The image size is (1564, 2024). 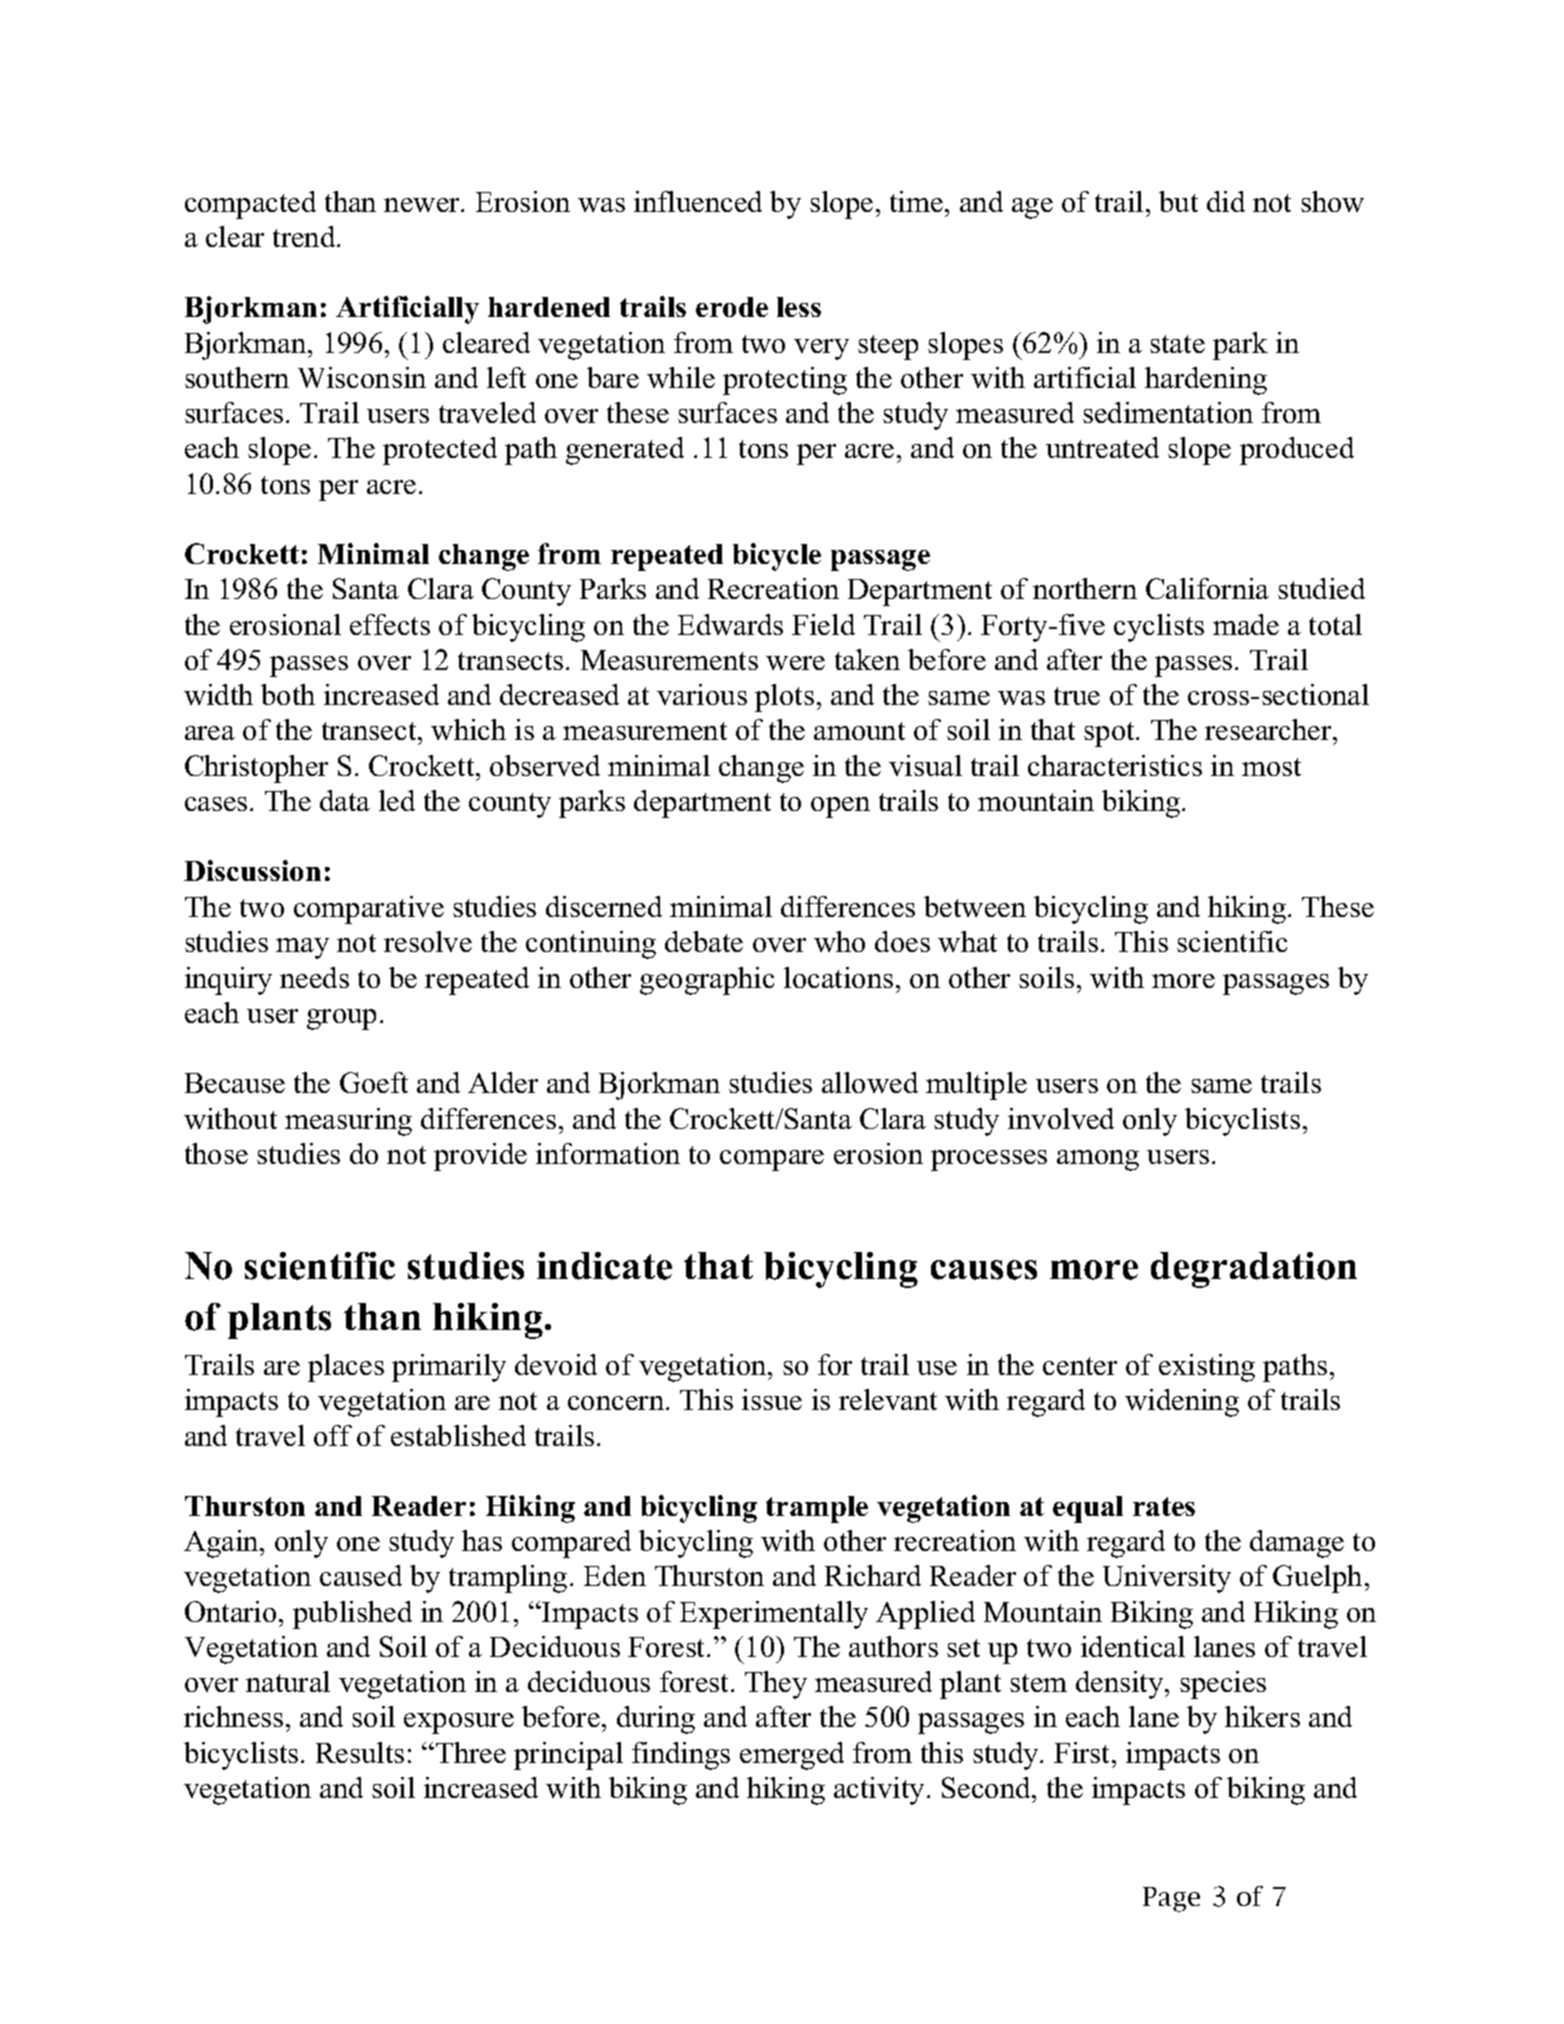 I want to click on emerged, so click(x=792, y=1756).
